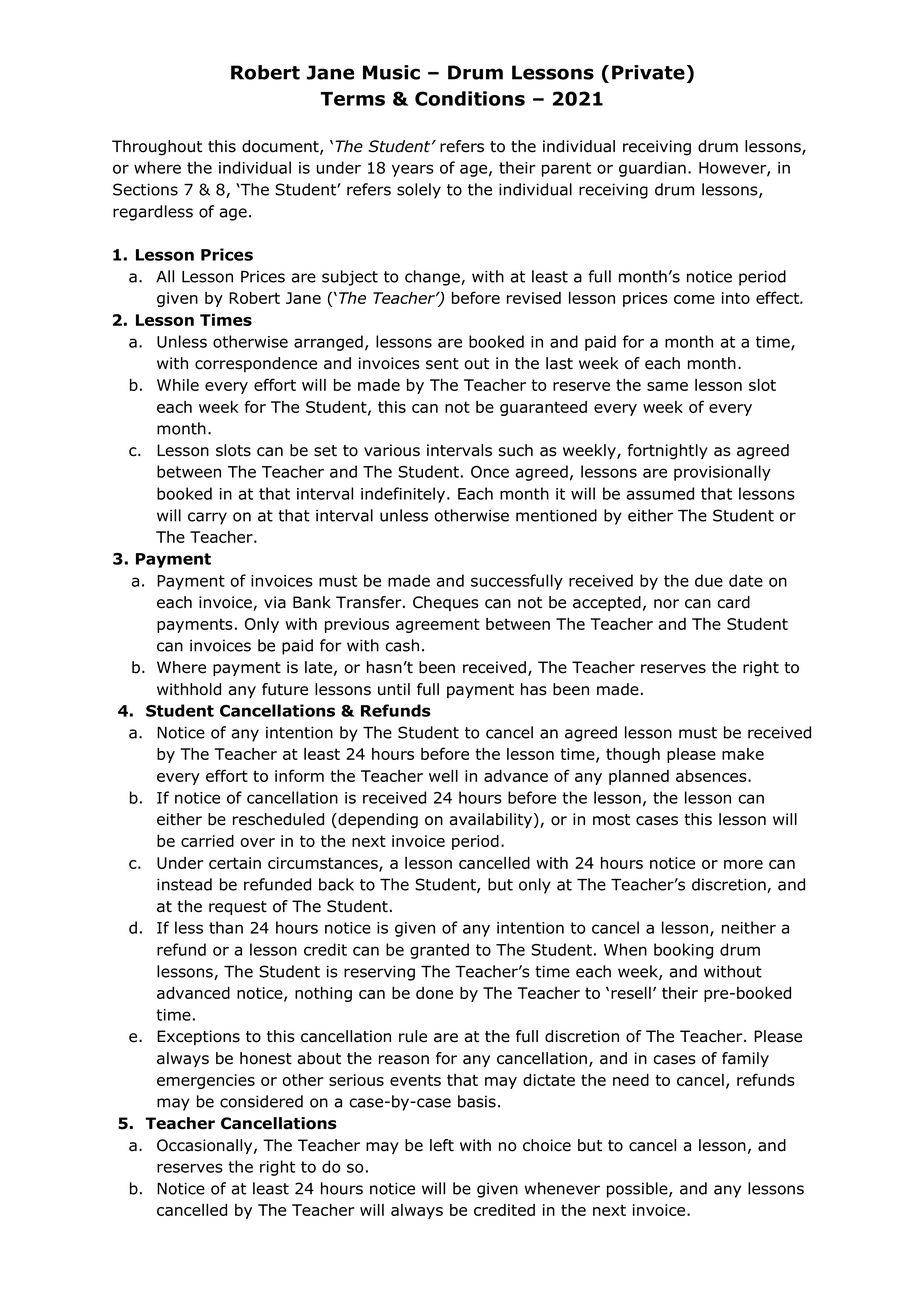 The image size is (924, 1308). Describe the element at coordinates (638, 1190) in the screenshot. I see `possible` at that location.
